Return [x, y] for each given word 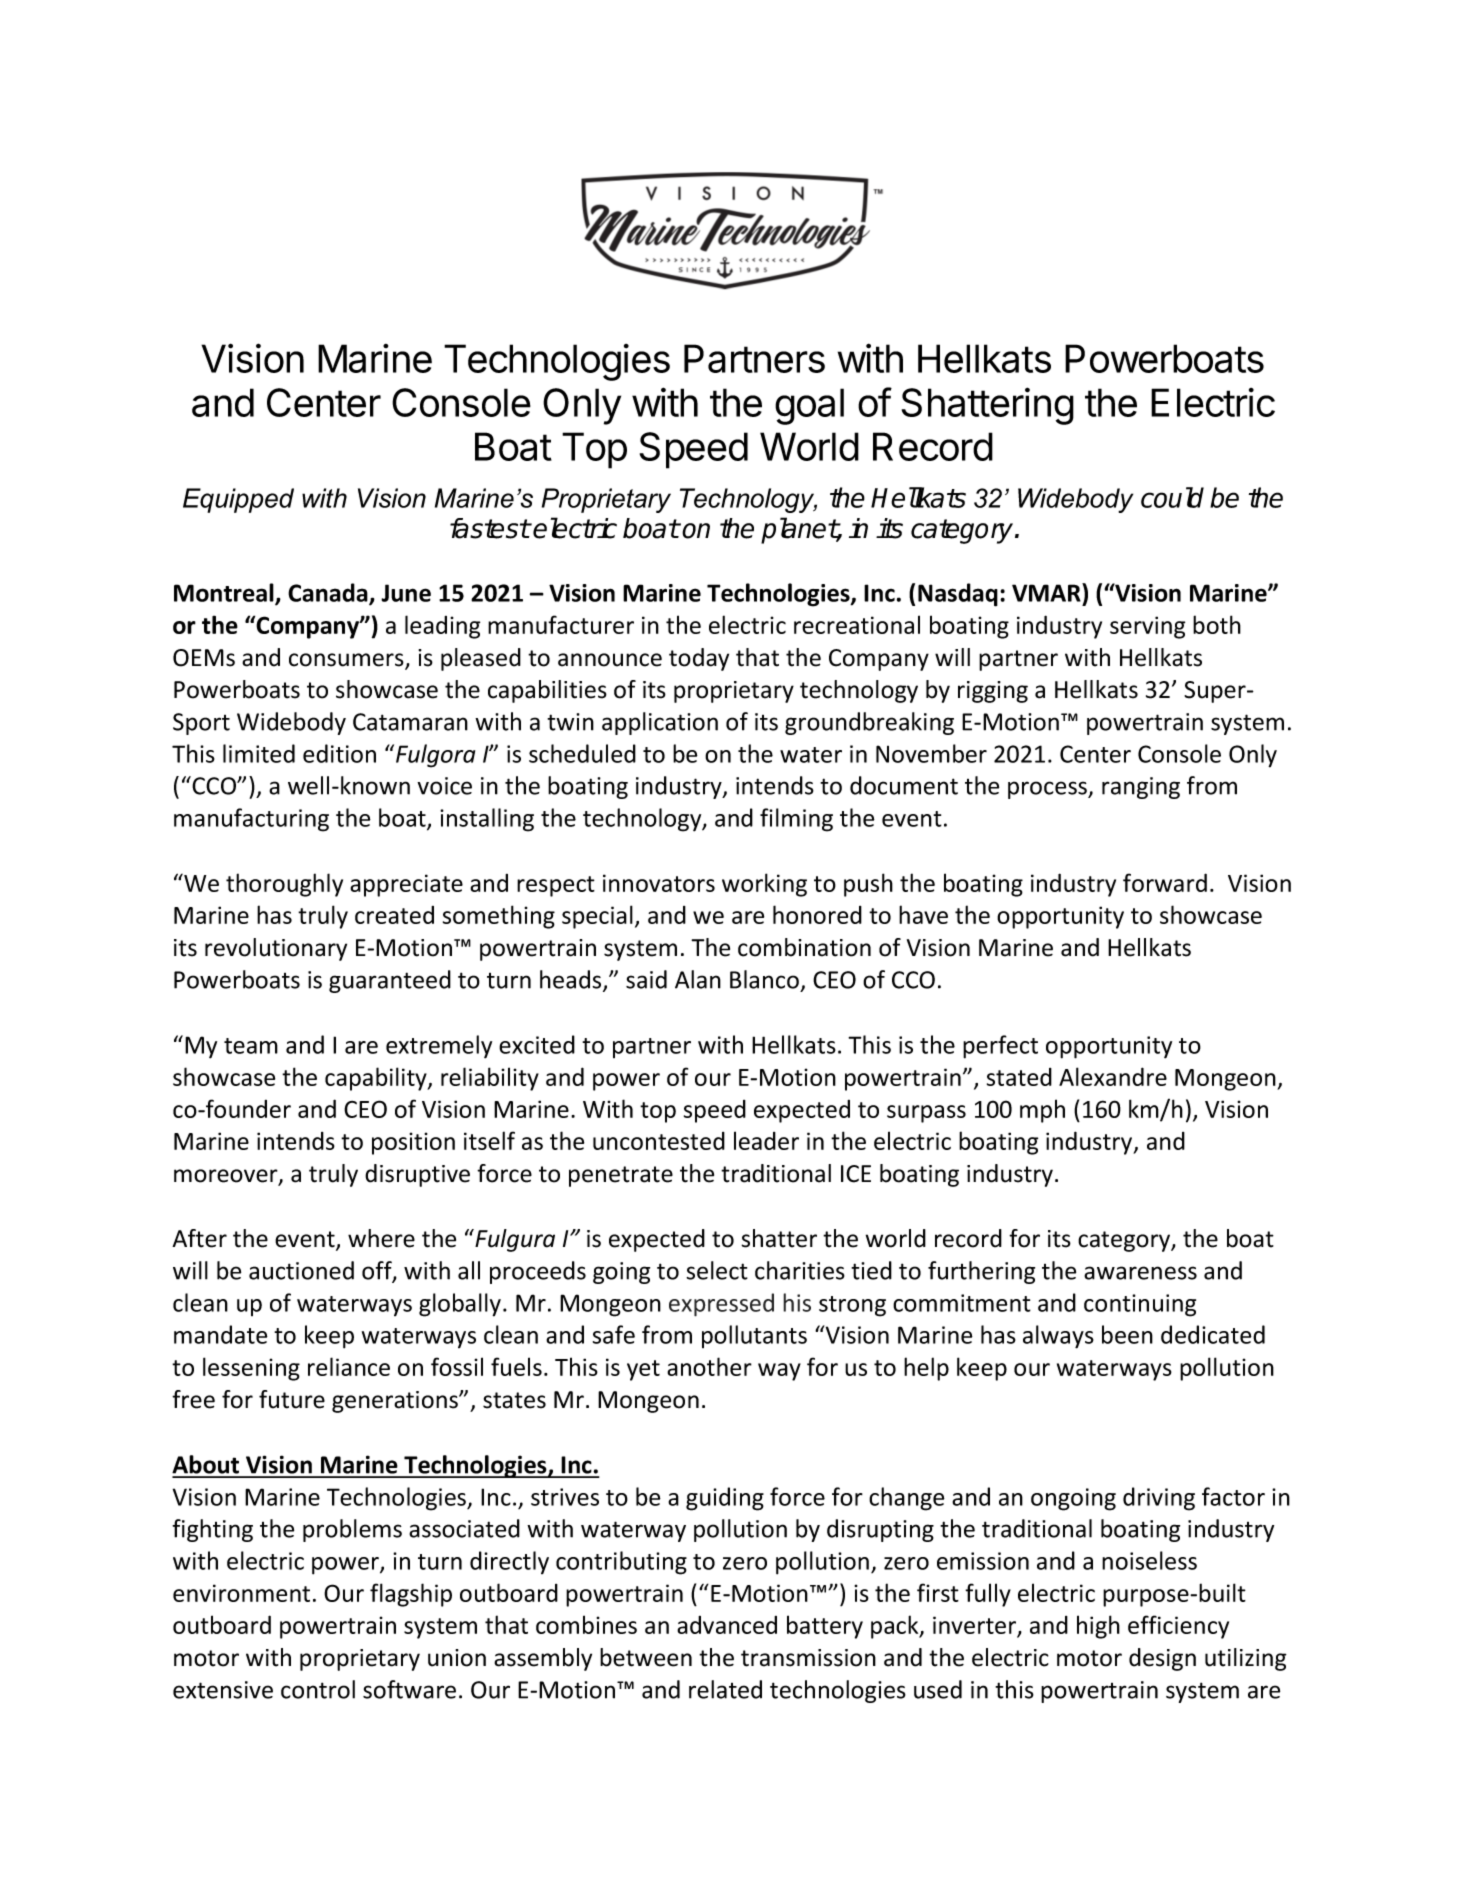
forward [1165, 882]
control [318, 1689]
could [1172, 497]
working [764, 885]
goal [809, 406]
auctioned [301, 1270]
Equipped [238, 500]
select [717, 1270]
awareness [1140, 1273]
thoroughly [284, 885]
